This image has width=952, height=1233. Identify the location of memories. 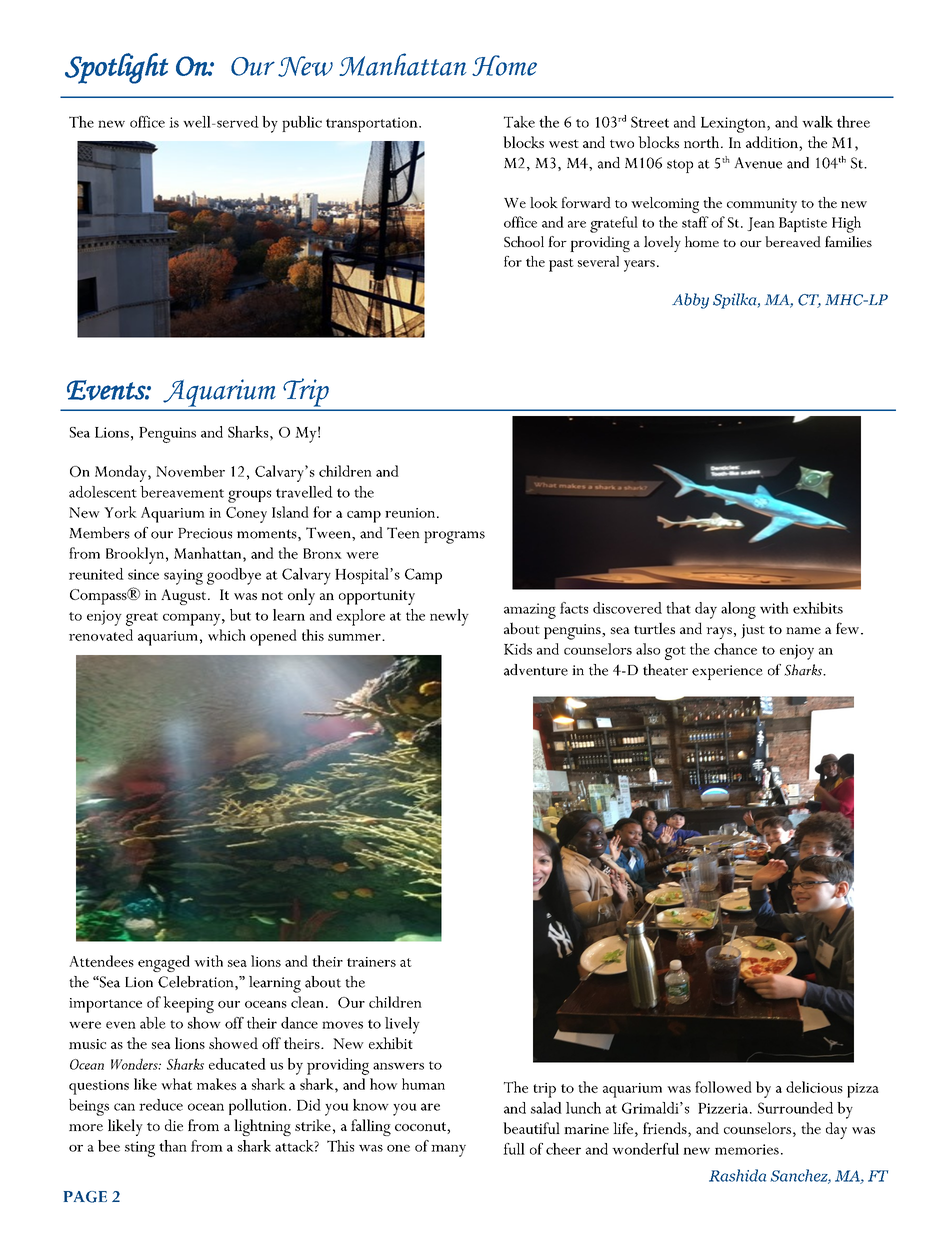
(747, 1149).
